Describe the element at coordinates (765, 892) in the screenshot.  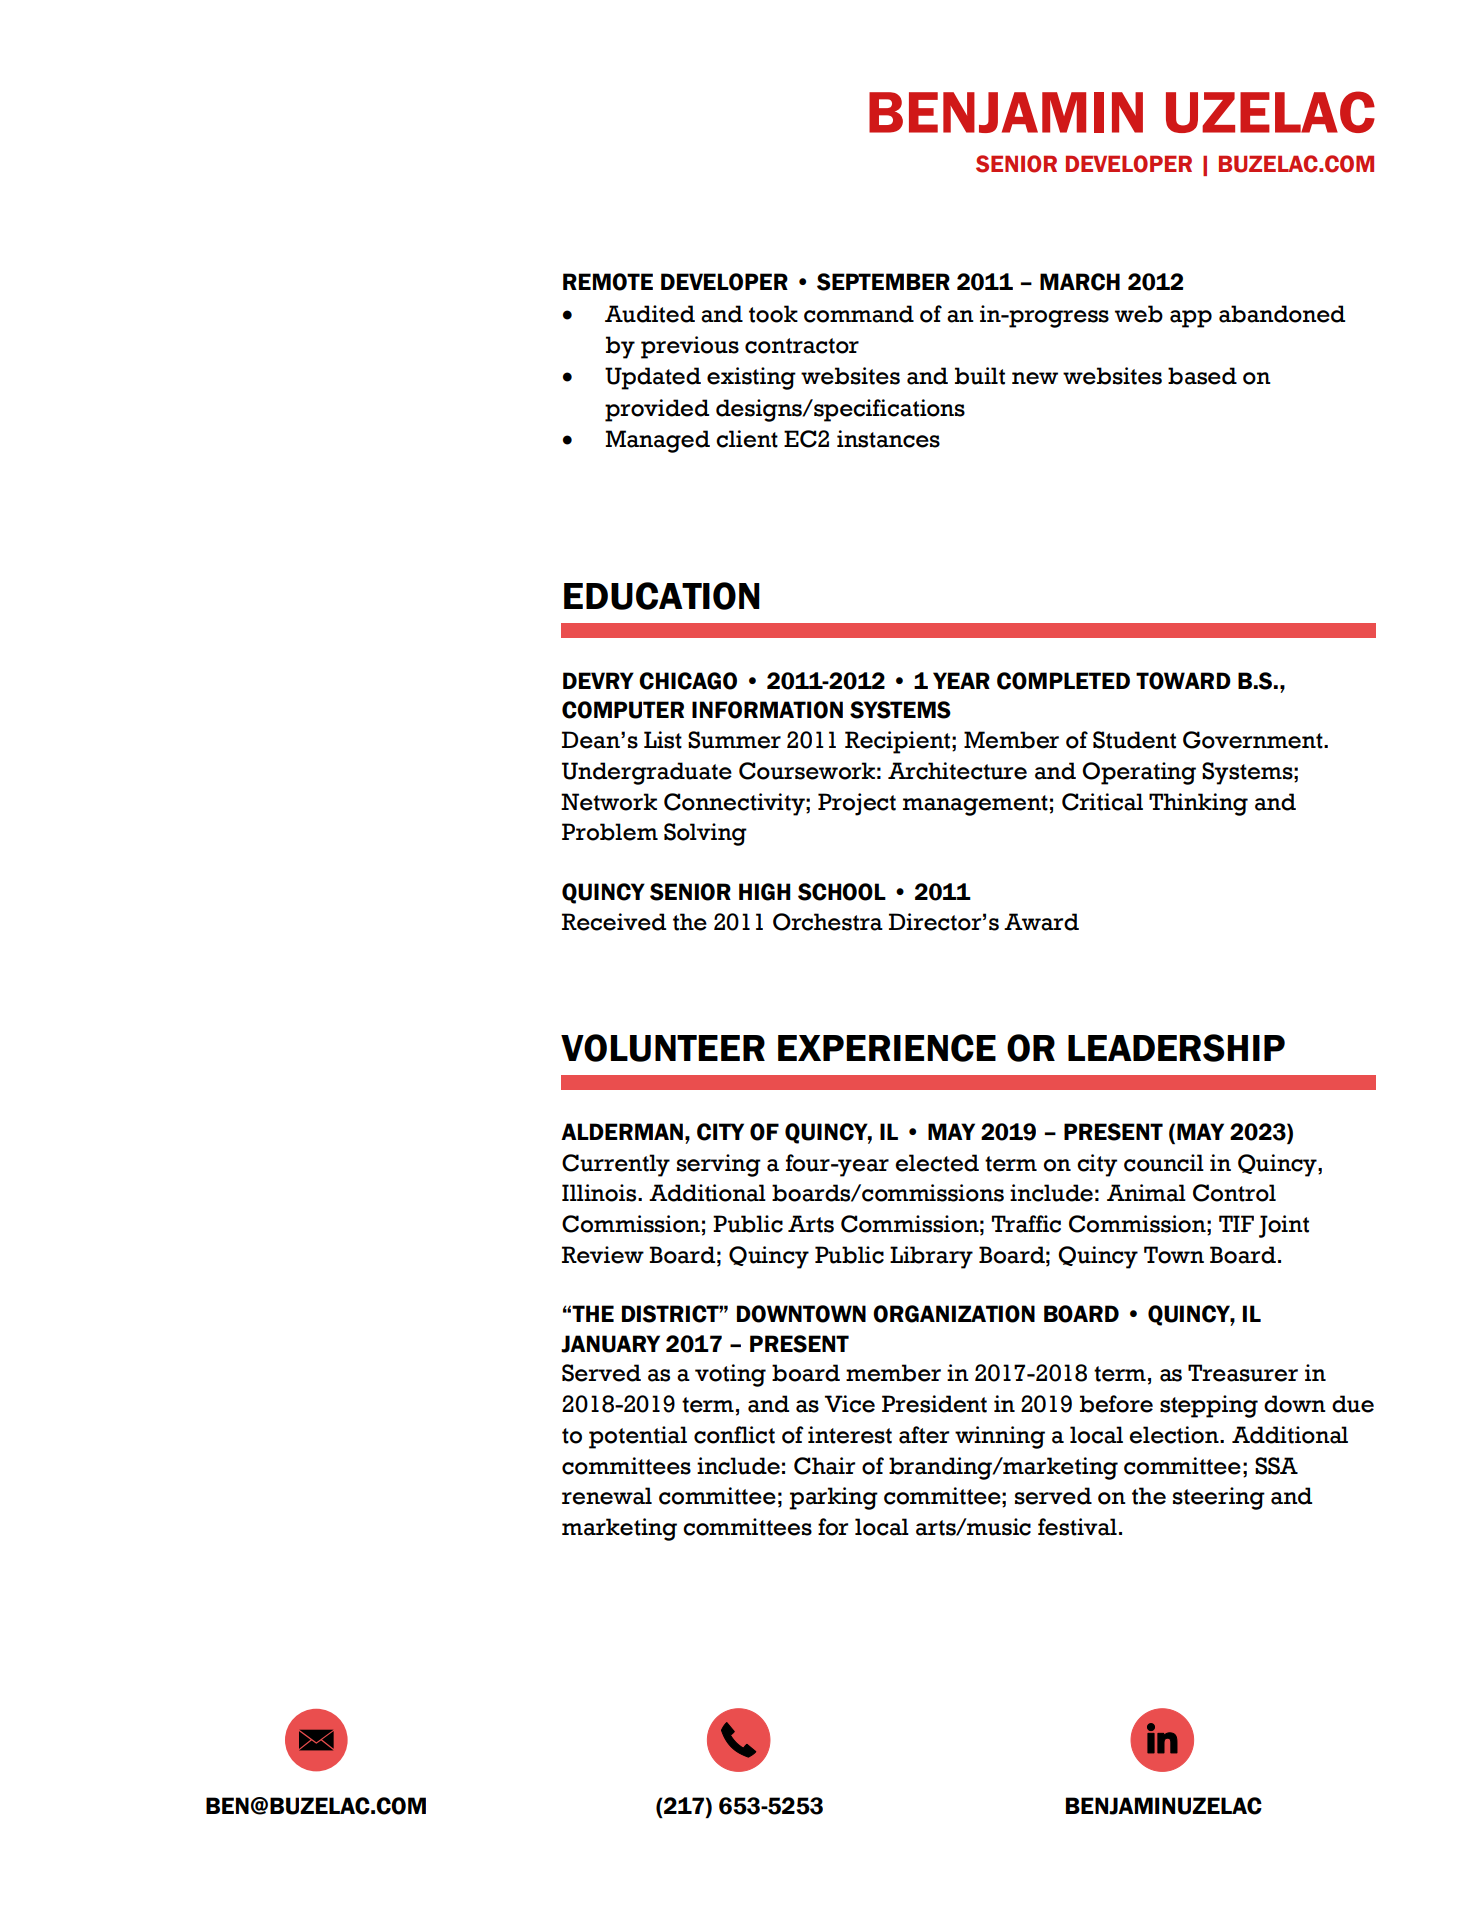
I see `HIGH` at that location.
